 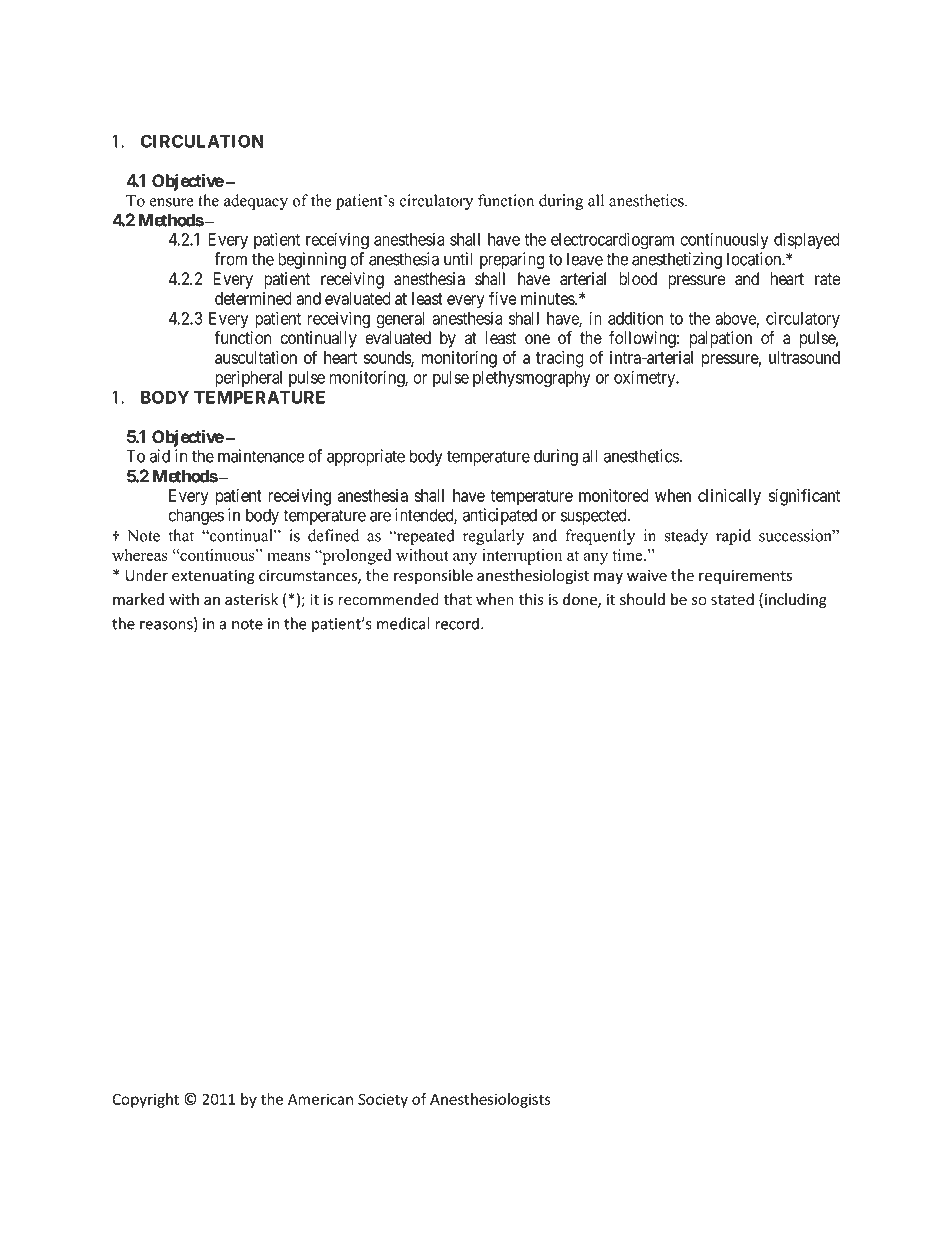 I want to click on Copyright, so click(x=145, y=1100).
